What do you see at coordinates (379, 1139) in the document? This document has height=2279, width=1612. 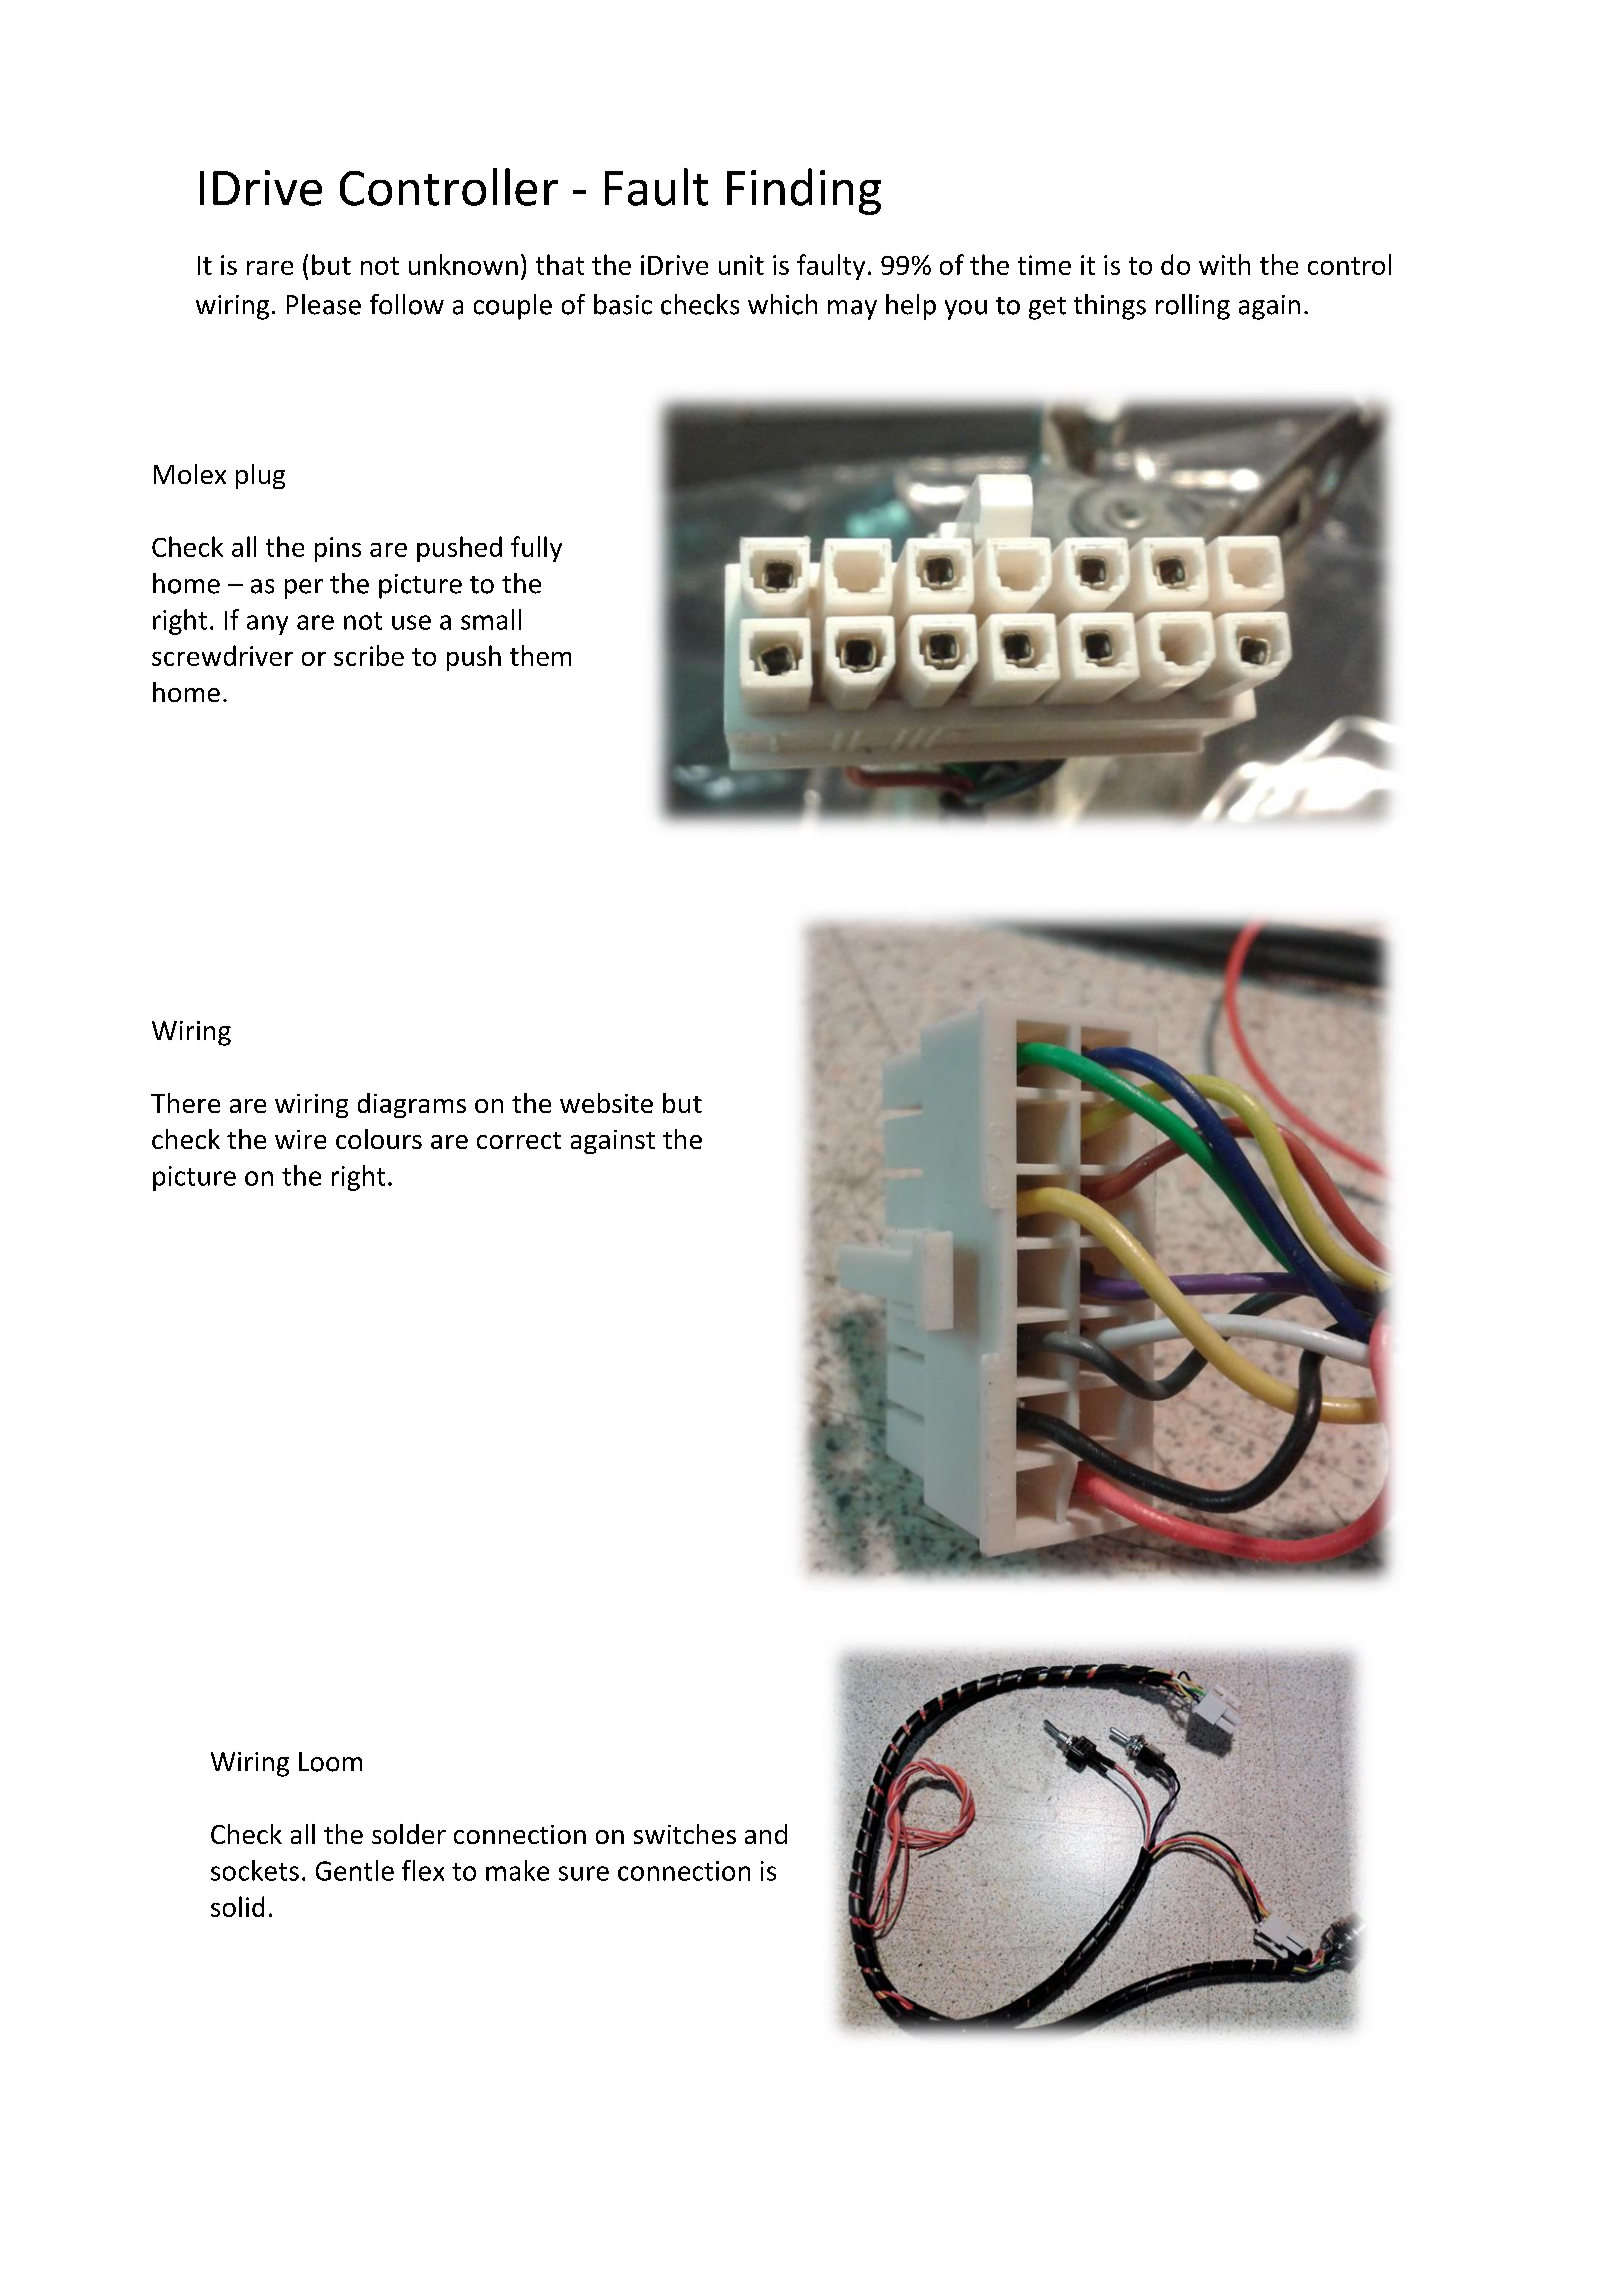 I see `colours` at bounding box center [379, 1139].
